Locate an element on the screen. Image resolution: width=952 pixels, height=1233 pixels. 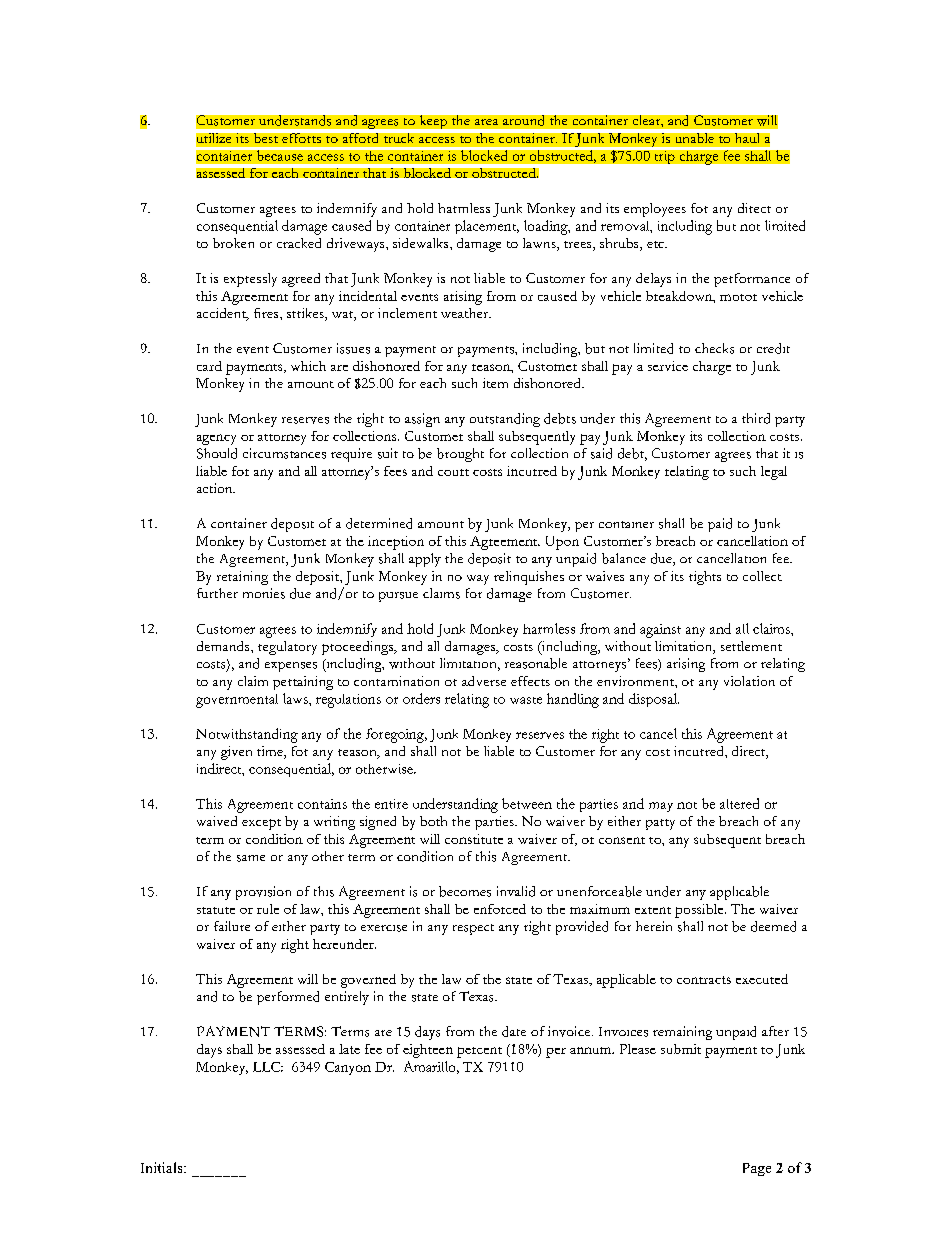
against is located at coordinates (660, 631).
